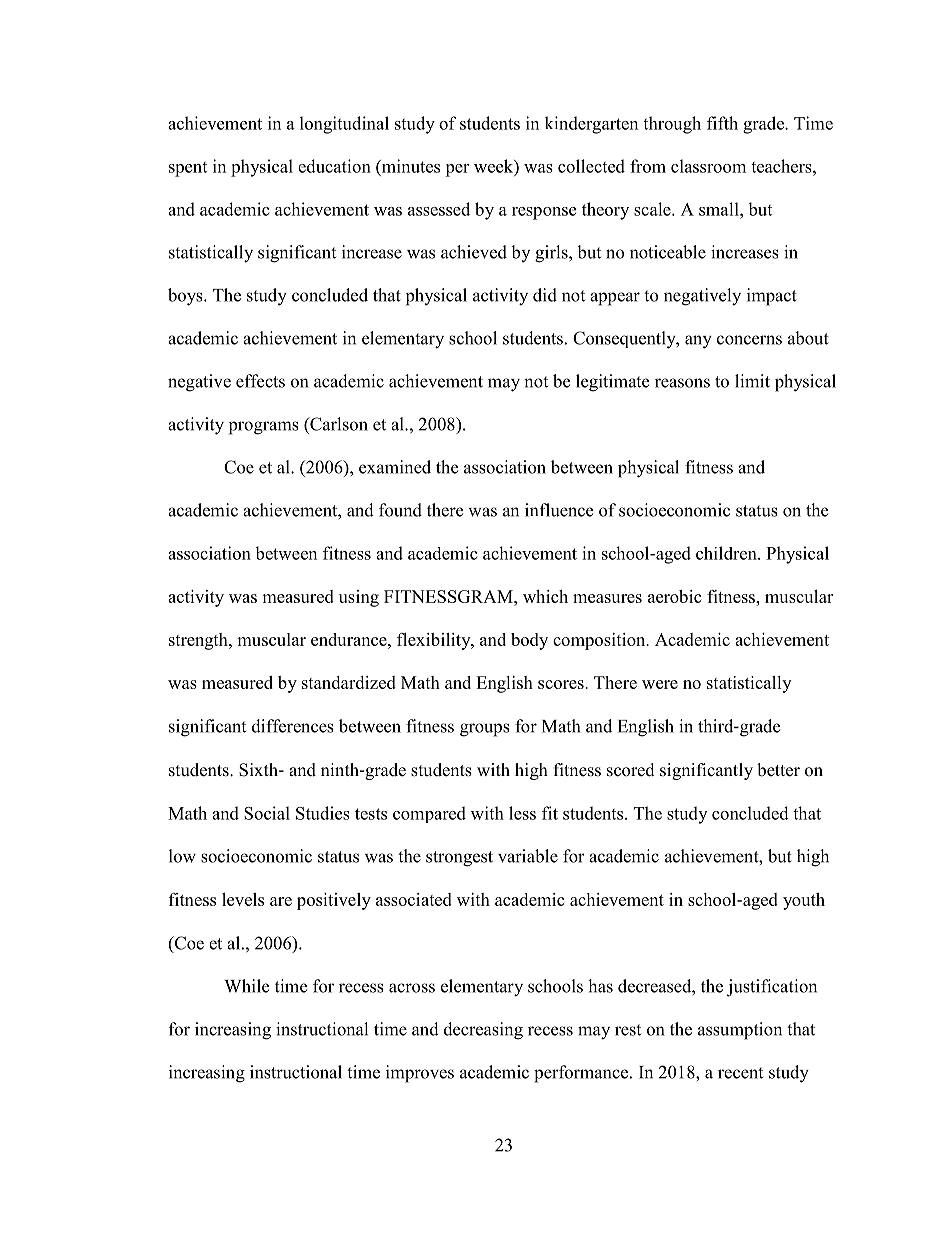 The height and width of the page is (1233, 952). I want to click on aerobic, so click(674, 596).
